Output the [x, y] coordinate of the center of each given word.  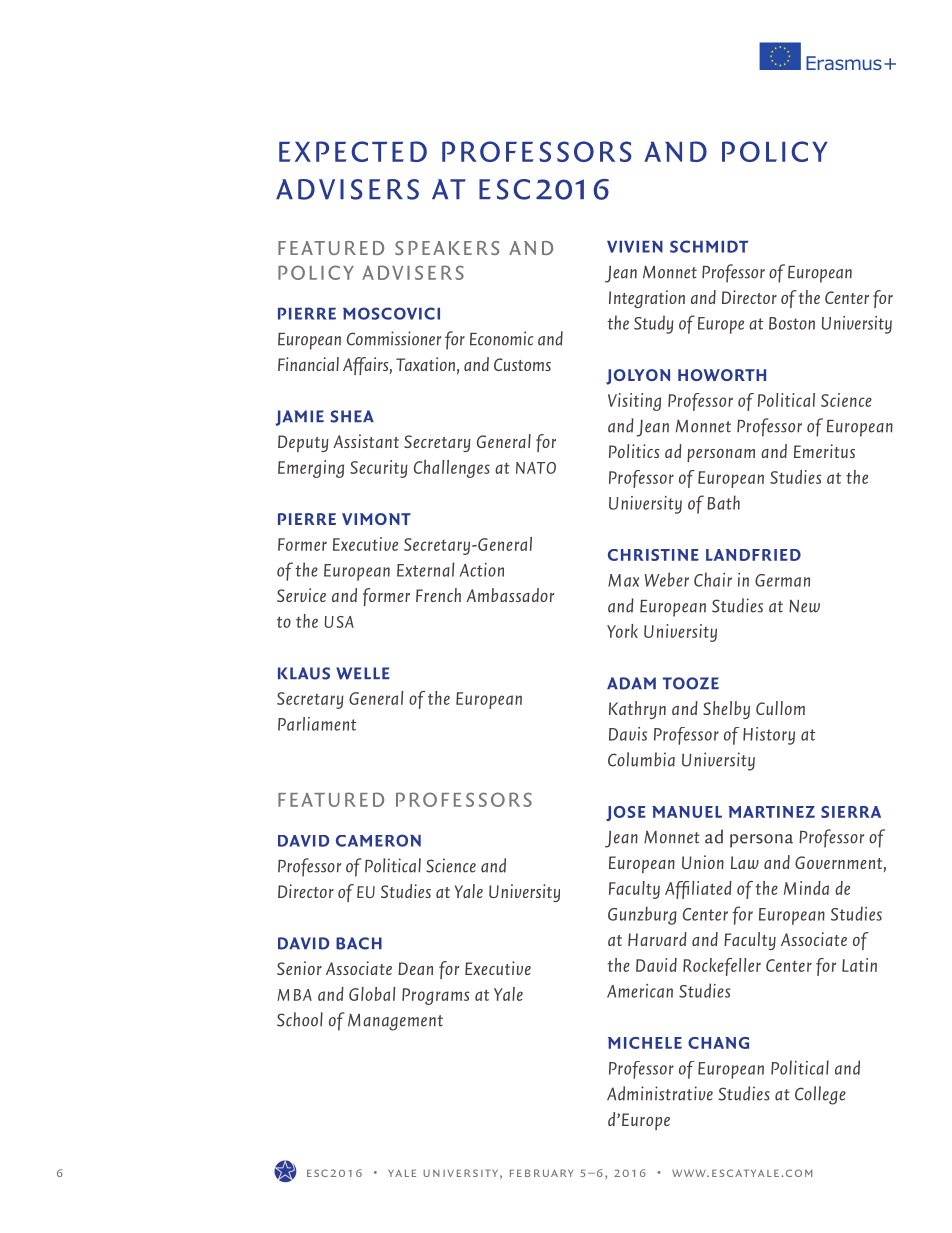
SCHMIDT [709, 246]
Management [395, 1022]
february [541, 1173]
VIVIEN [635, 247]
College [820, 1095]
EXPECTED [353, 151]
